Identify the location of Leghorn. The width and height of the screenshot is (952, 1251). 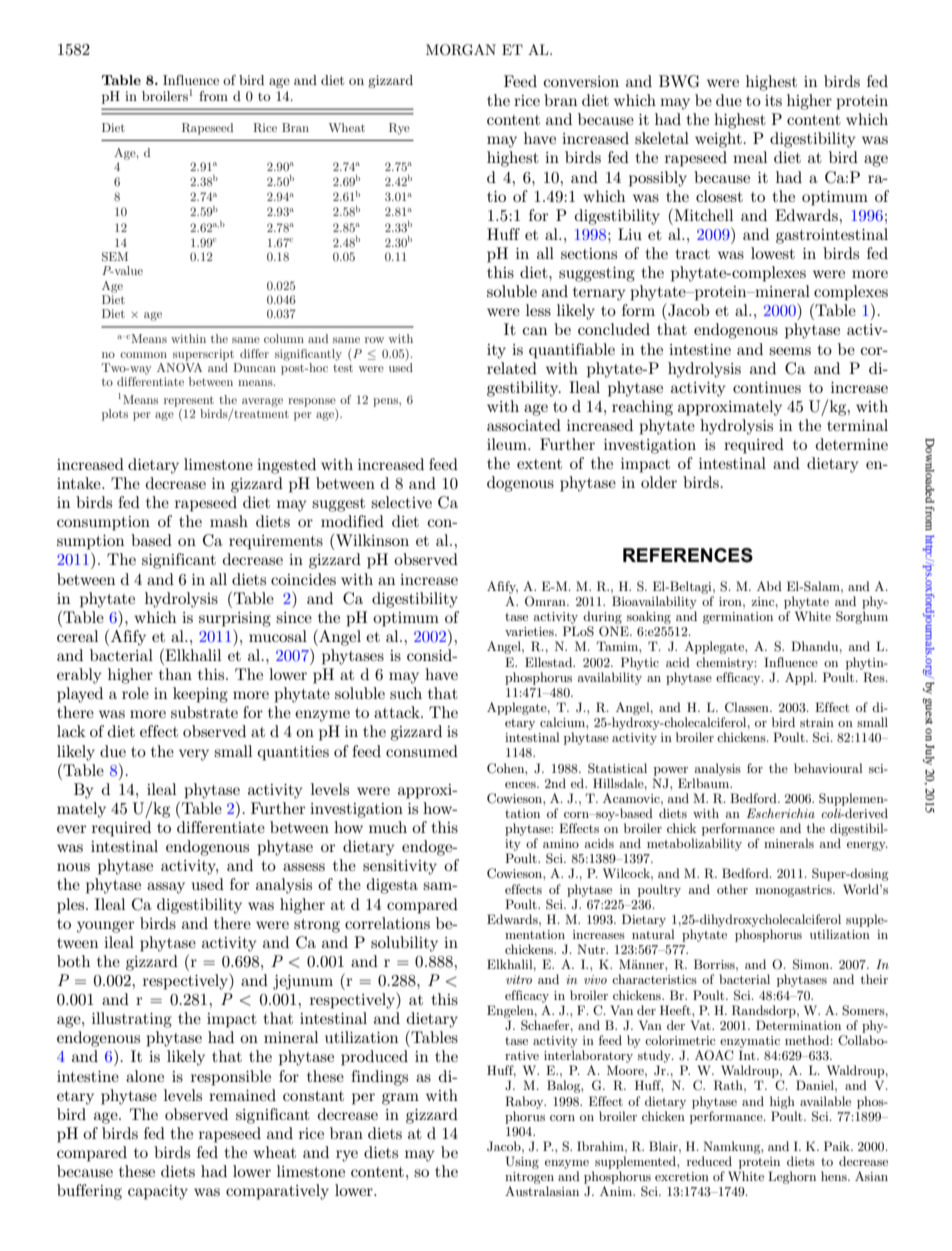
(792, 1177).
